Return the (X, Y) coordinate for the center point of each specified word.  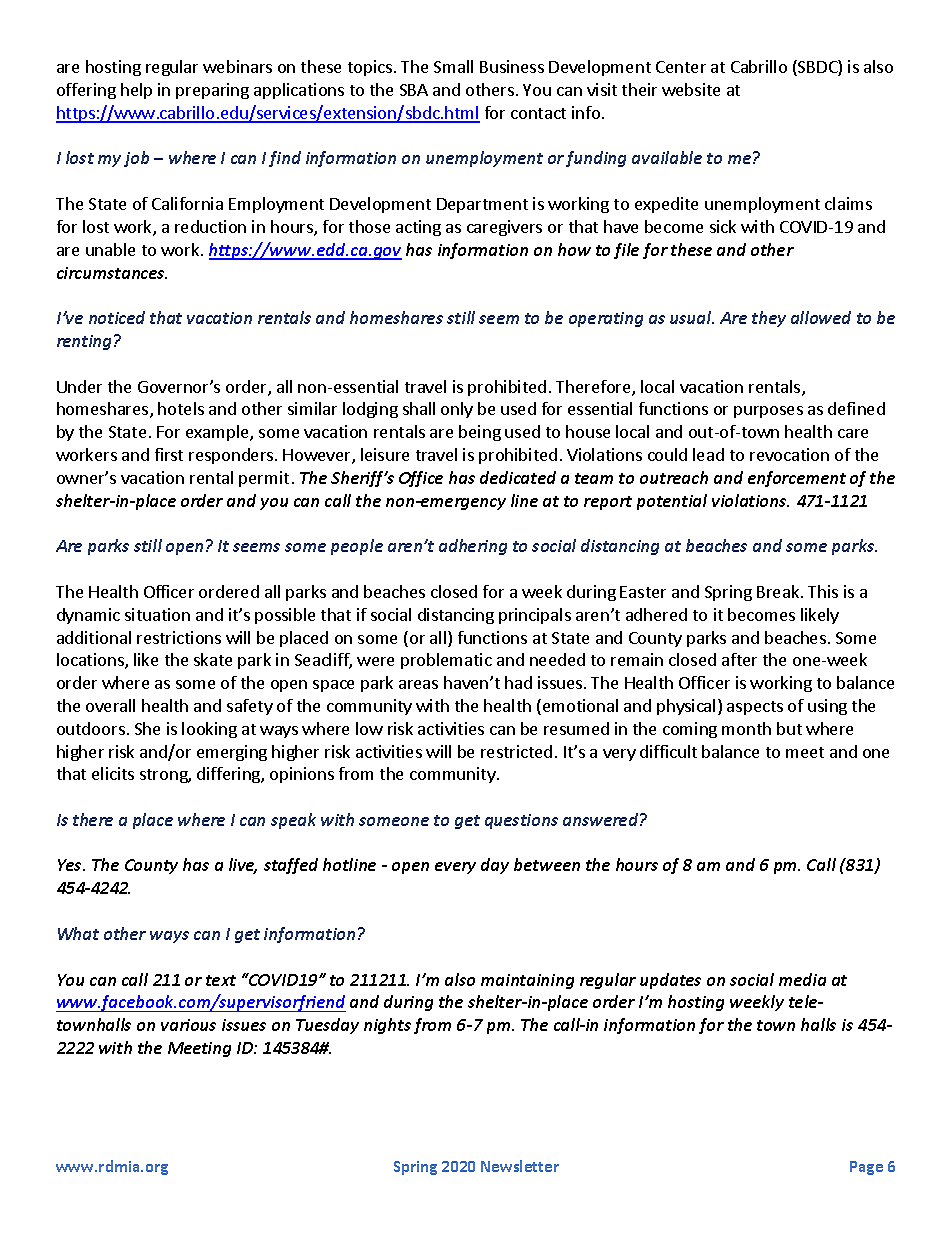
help (136, 91)
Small (453, 66)
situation (157, 614)
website (691, 89)
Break (779, 591)
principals (535, 616)
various (188, 1025)
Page (866, 1168)
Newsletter (520, 1166)
